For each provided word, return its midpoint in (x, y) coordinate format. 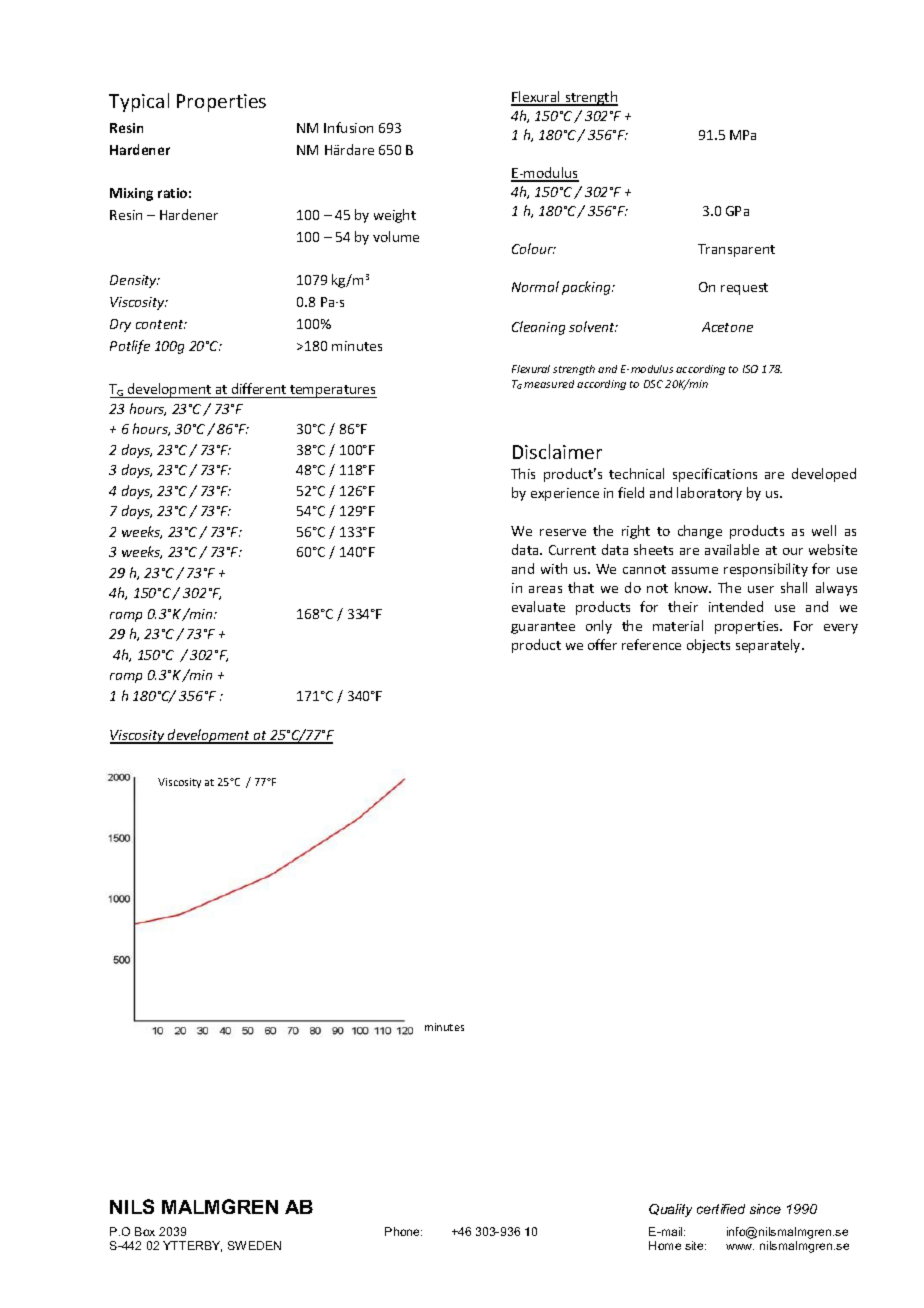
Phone (403, 1231)
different (259, 388)
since (765, 1209)
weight (395, 216)
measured (549, 384)
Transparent (736, 250)
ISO (750, 369)
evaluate (538, 606)
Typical (139, 102)
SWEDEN (254, 1245)
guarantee (543, 628)
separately (769, 646)
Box (145, 1231)
